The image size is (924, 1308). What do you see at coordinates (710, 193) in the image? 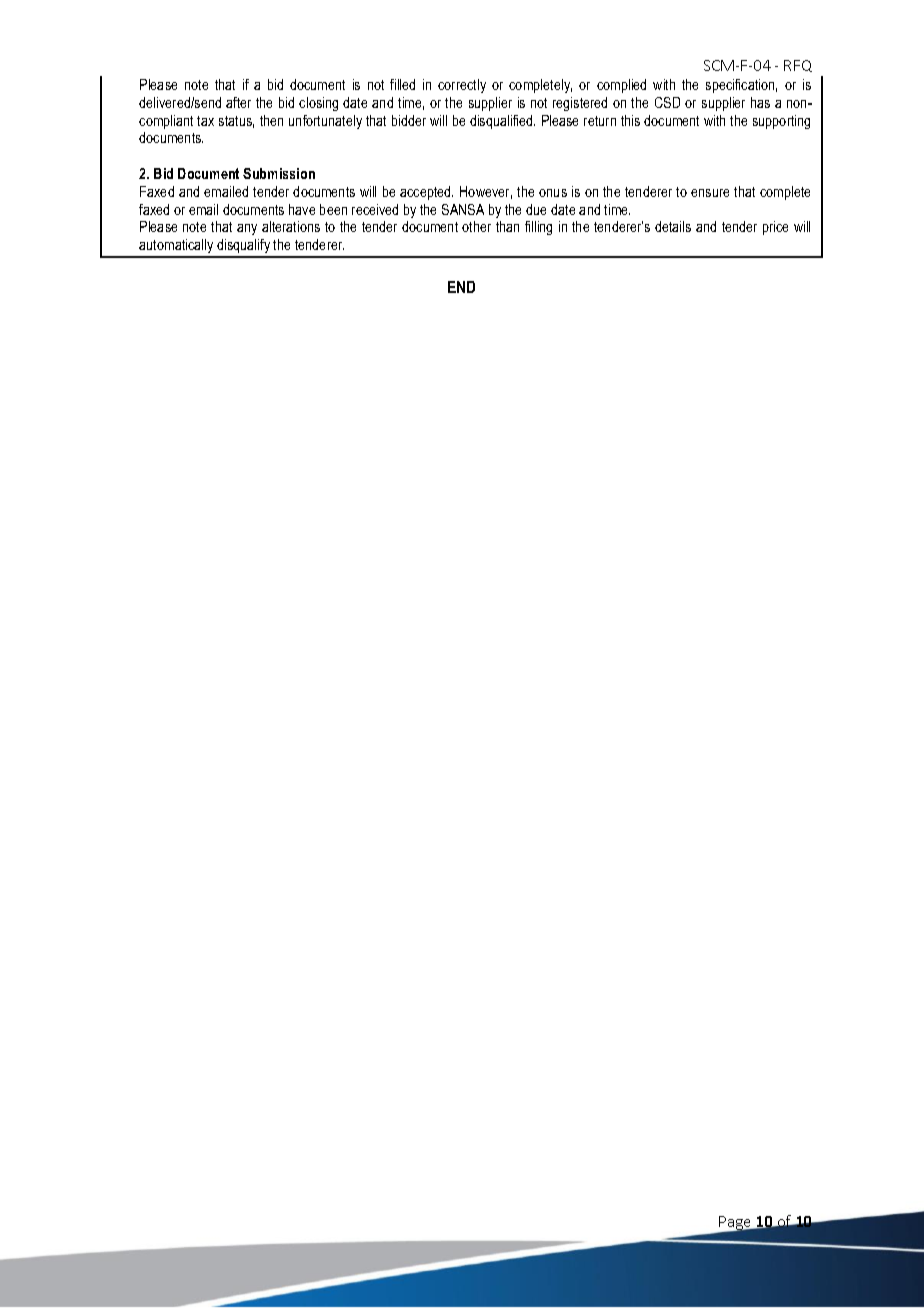
I see `ensure` at bounding box center [710, 193].
